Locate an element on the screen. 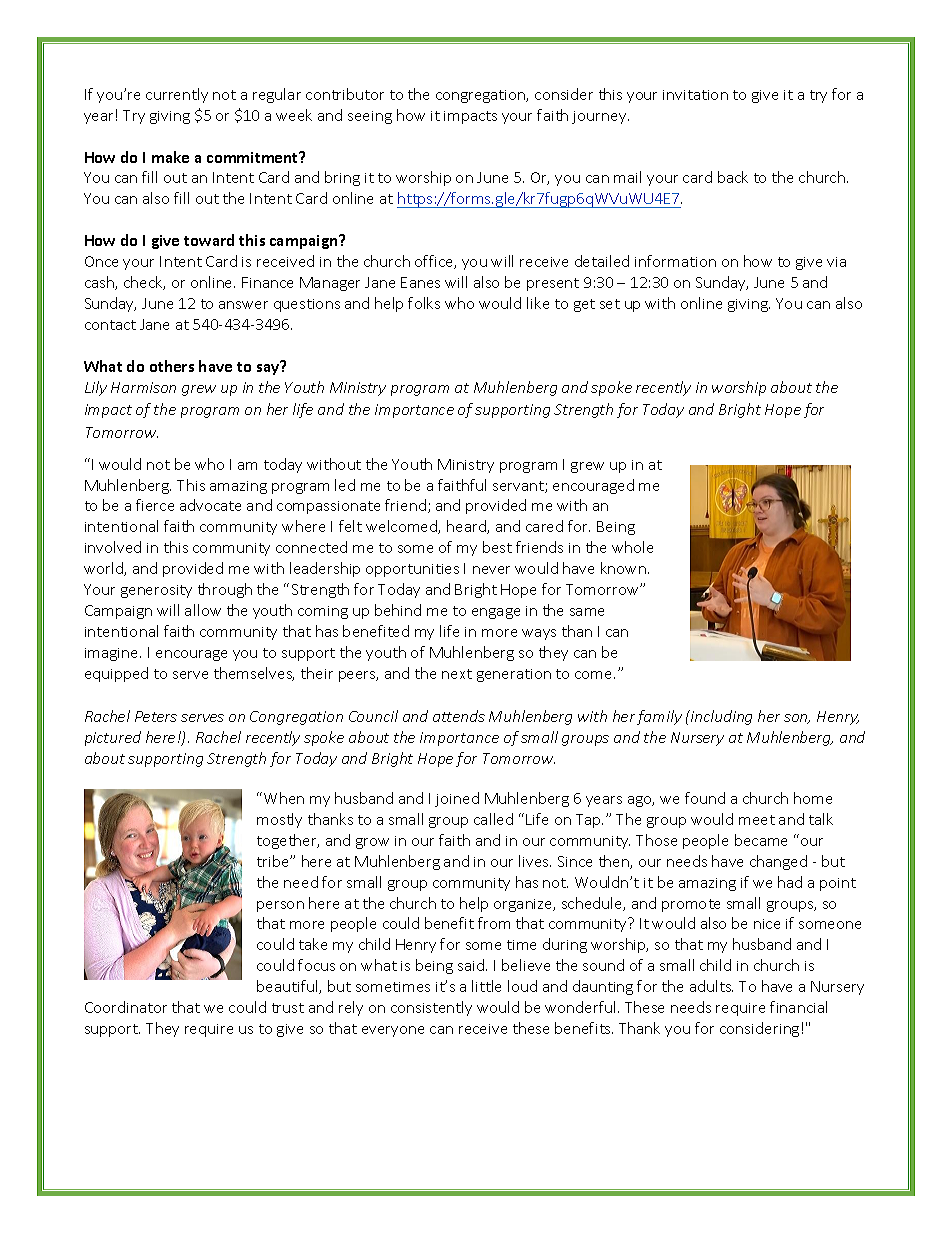 Image resolution: width=952 pixels, height=1233 pixels. currently is located at coordinates (177, 95).
